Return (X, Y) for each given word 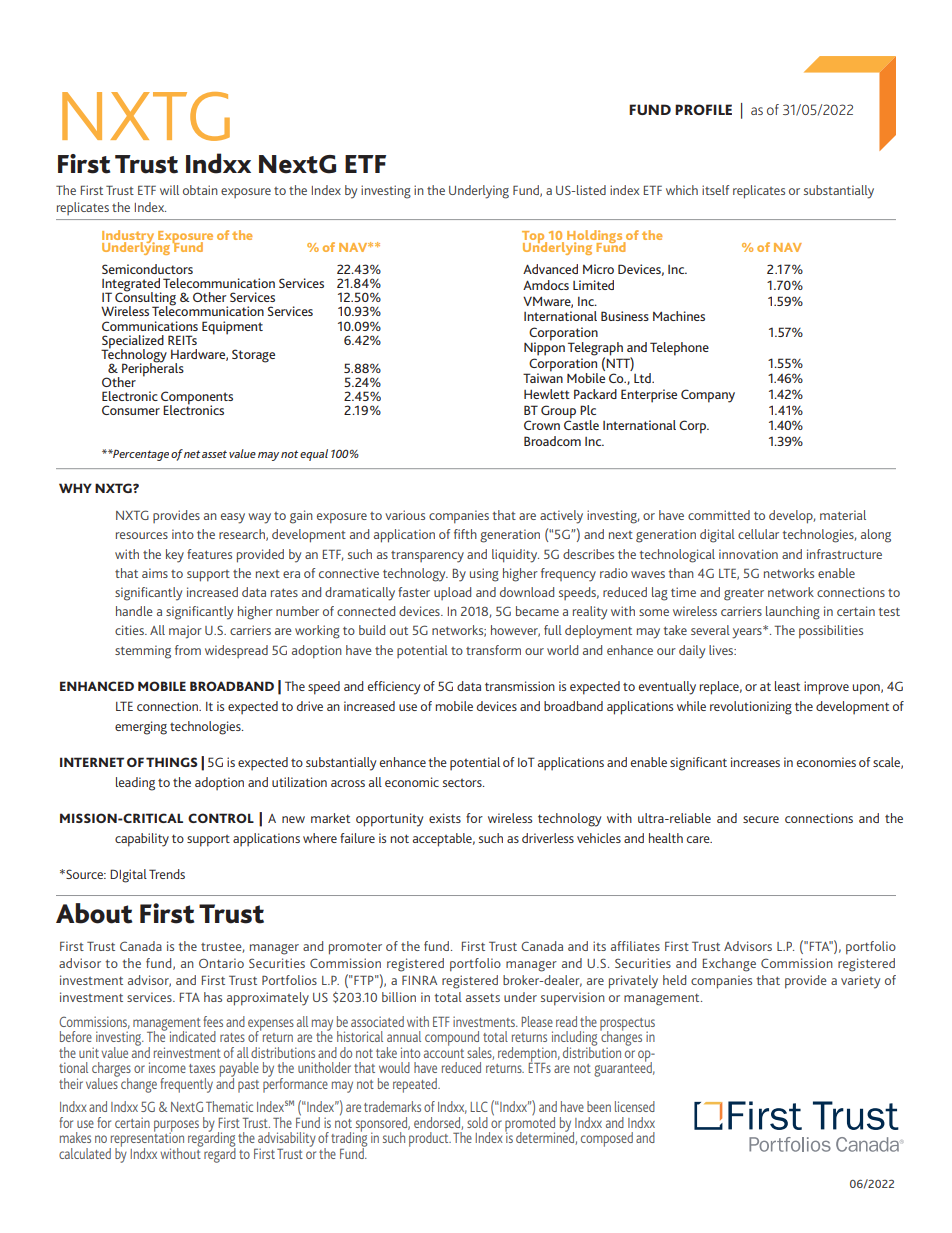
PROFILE (703, 109)
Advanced (550, 269)
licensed (635, 1106)
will (169, 190)
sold (477, 1122)
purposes (176, 1127)
